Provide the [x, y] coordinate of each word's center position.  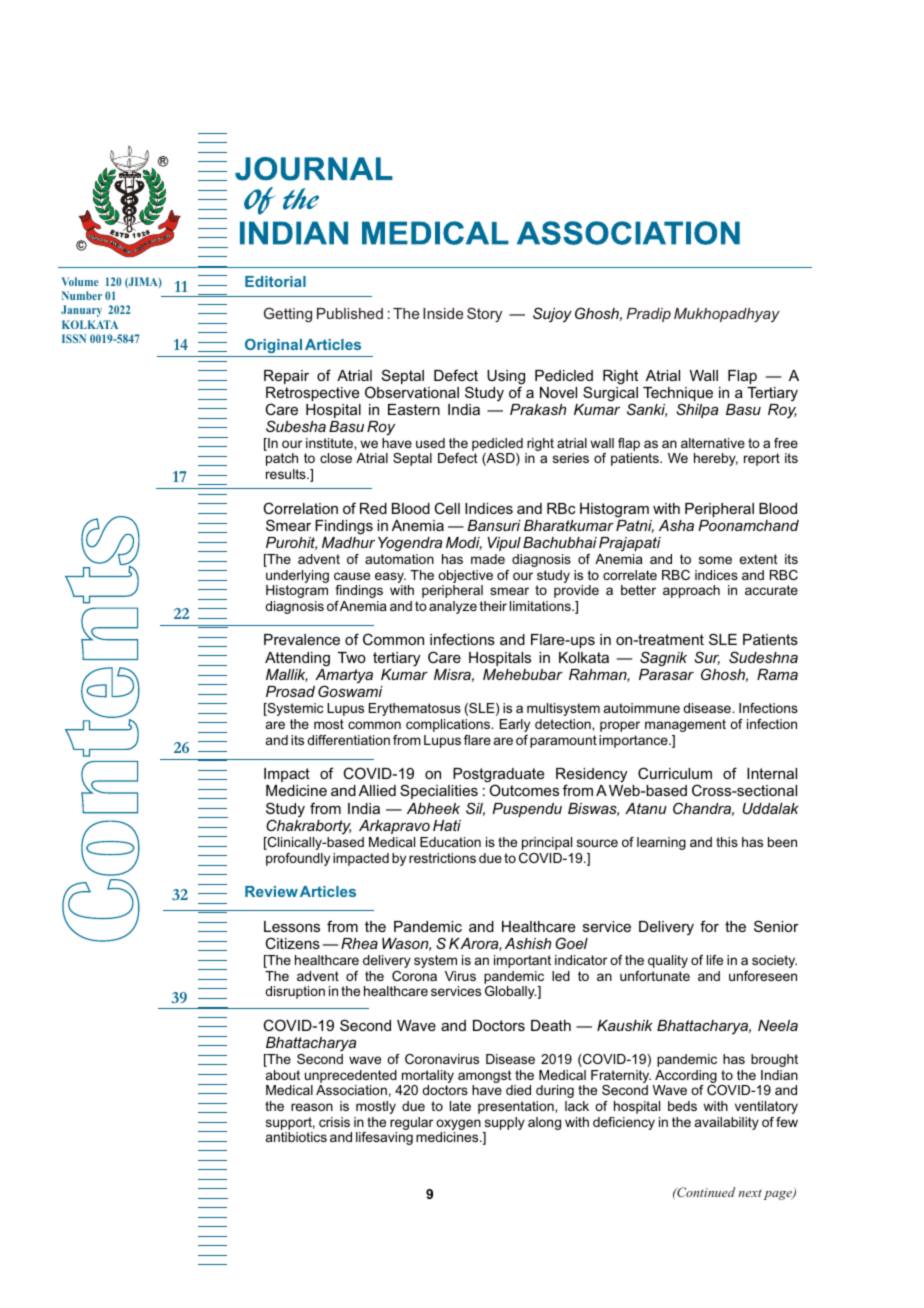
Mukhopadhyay [727, 315]
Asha [676, 525]
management [685, 725]
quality [668, 961]
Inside [443, 313]
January [81, 311]
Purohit [291, 543]
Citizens [292, 943]
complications [449, 725]
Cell [447, 508]
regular [411, 1123]
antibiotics [296, 1137]
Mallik [287, 675]
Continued [705, 1192]
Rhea [359, 943]
